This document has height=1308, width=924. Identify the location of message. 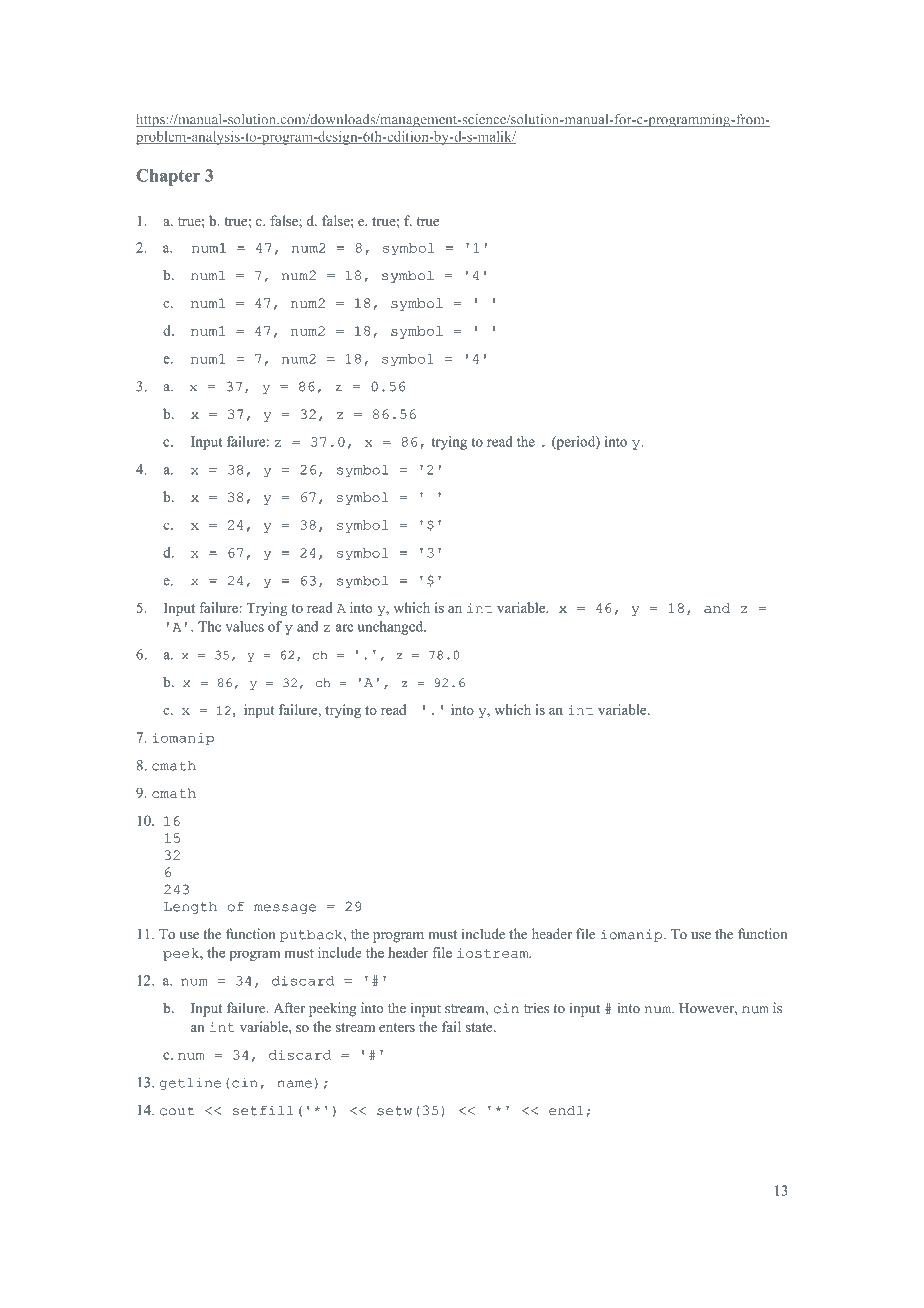
(285, 909).
